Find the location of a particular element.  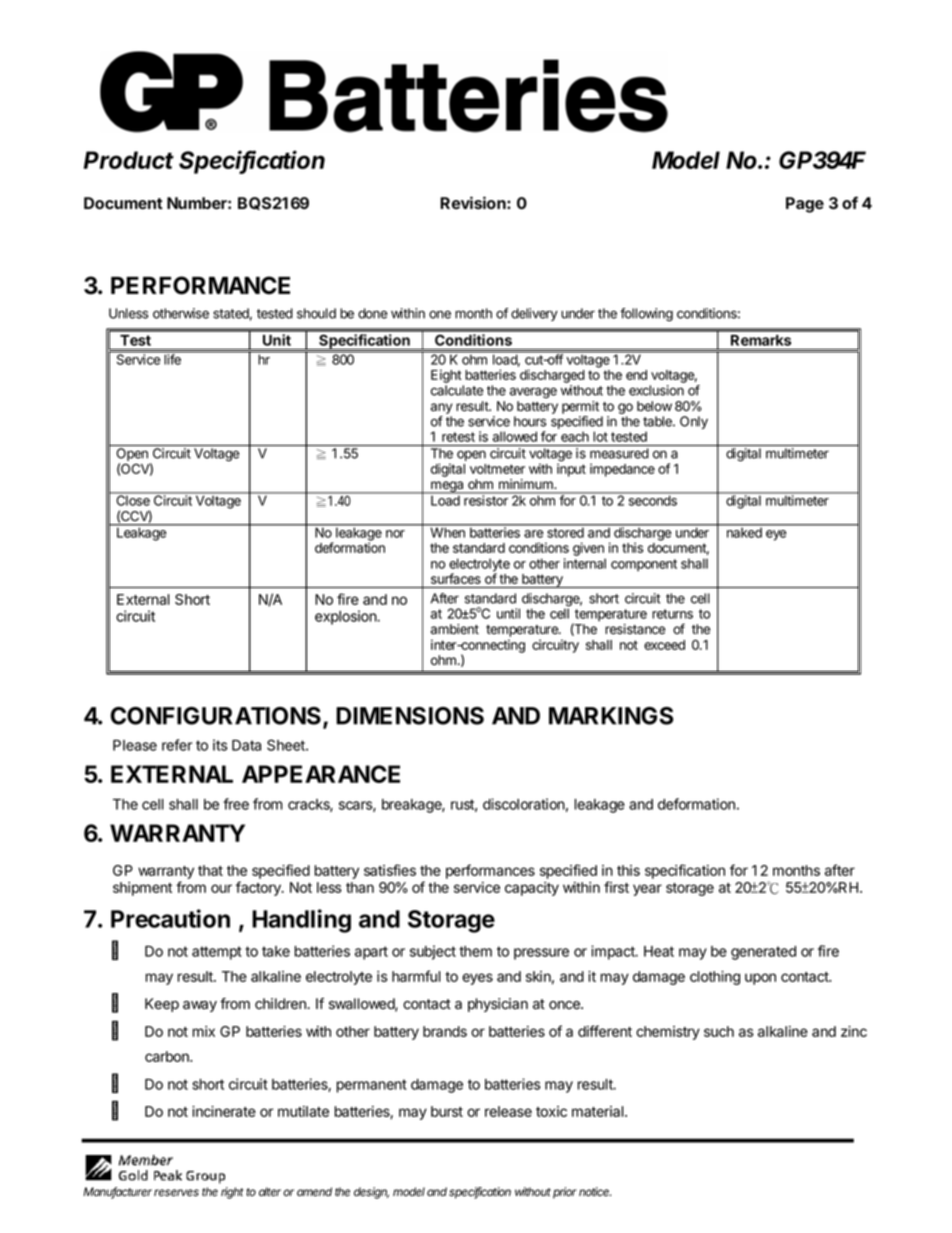

generated is located at coordinates (763, 953).
